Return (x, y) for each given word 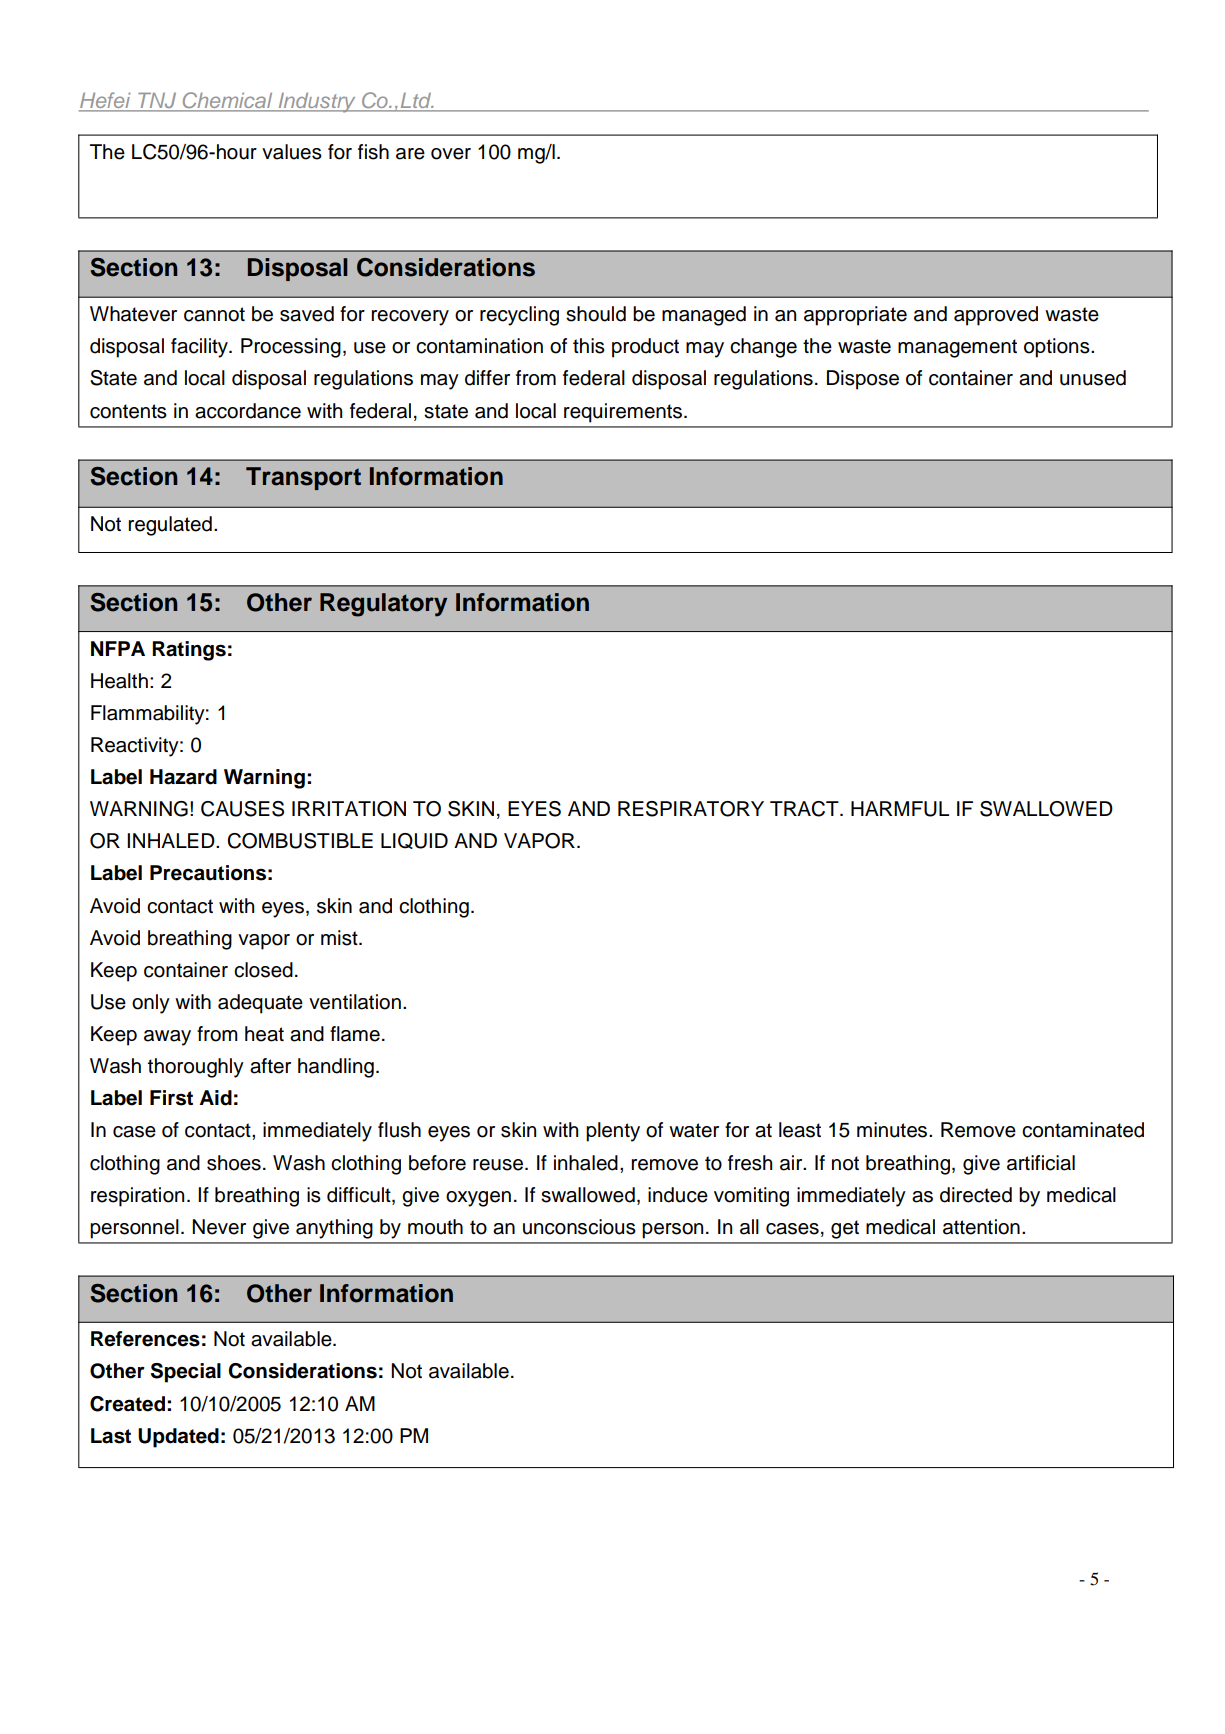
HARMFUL (900, 809)
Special (186, 1373)
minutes (892, 1130)
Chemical (227, 101)
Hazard (183, 777)
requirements (624, 413)
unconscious (579, 1227)
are (410, 154)
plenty (613, 1132)
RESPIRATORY (691, 809)
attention (981, 1227)
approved (996, 316)
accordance (248, 411)
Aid (215, 1098)
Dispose (863, 380)
